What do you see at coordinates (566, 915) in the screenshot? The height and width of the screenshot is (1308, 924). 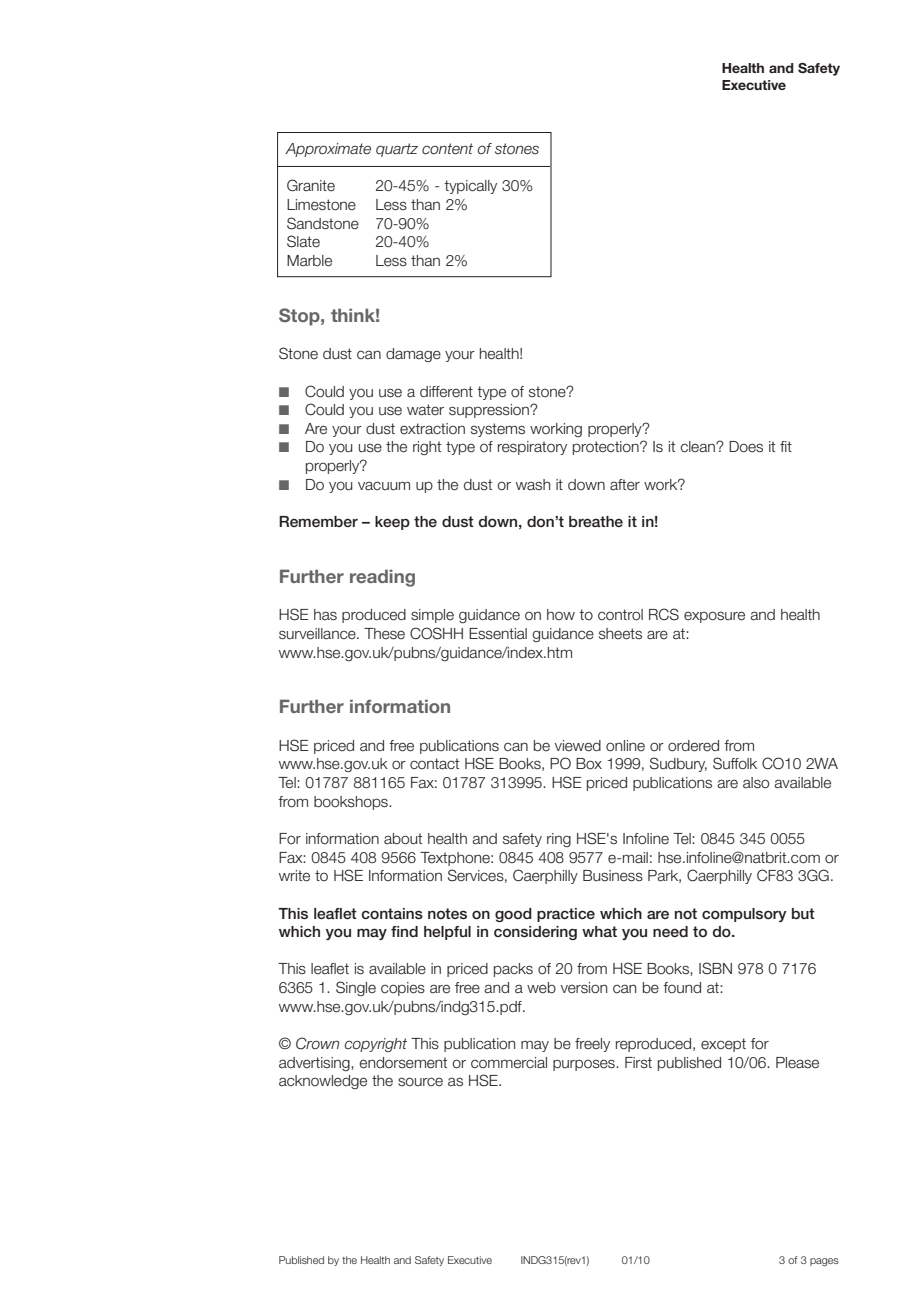 I see `practice` at bounding box center [566, 915].
